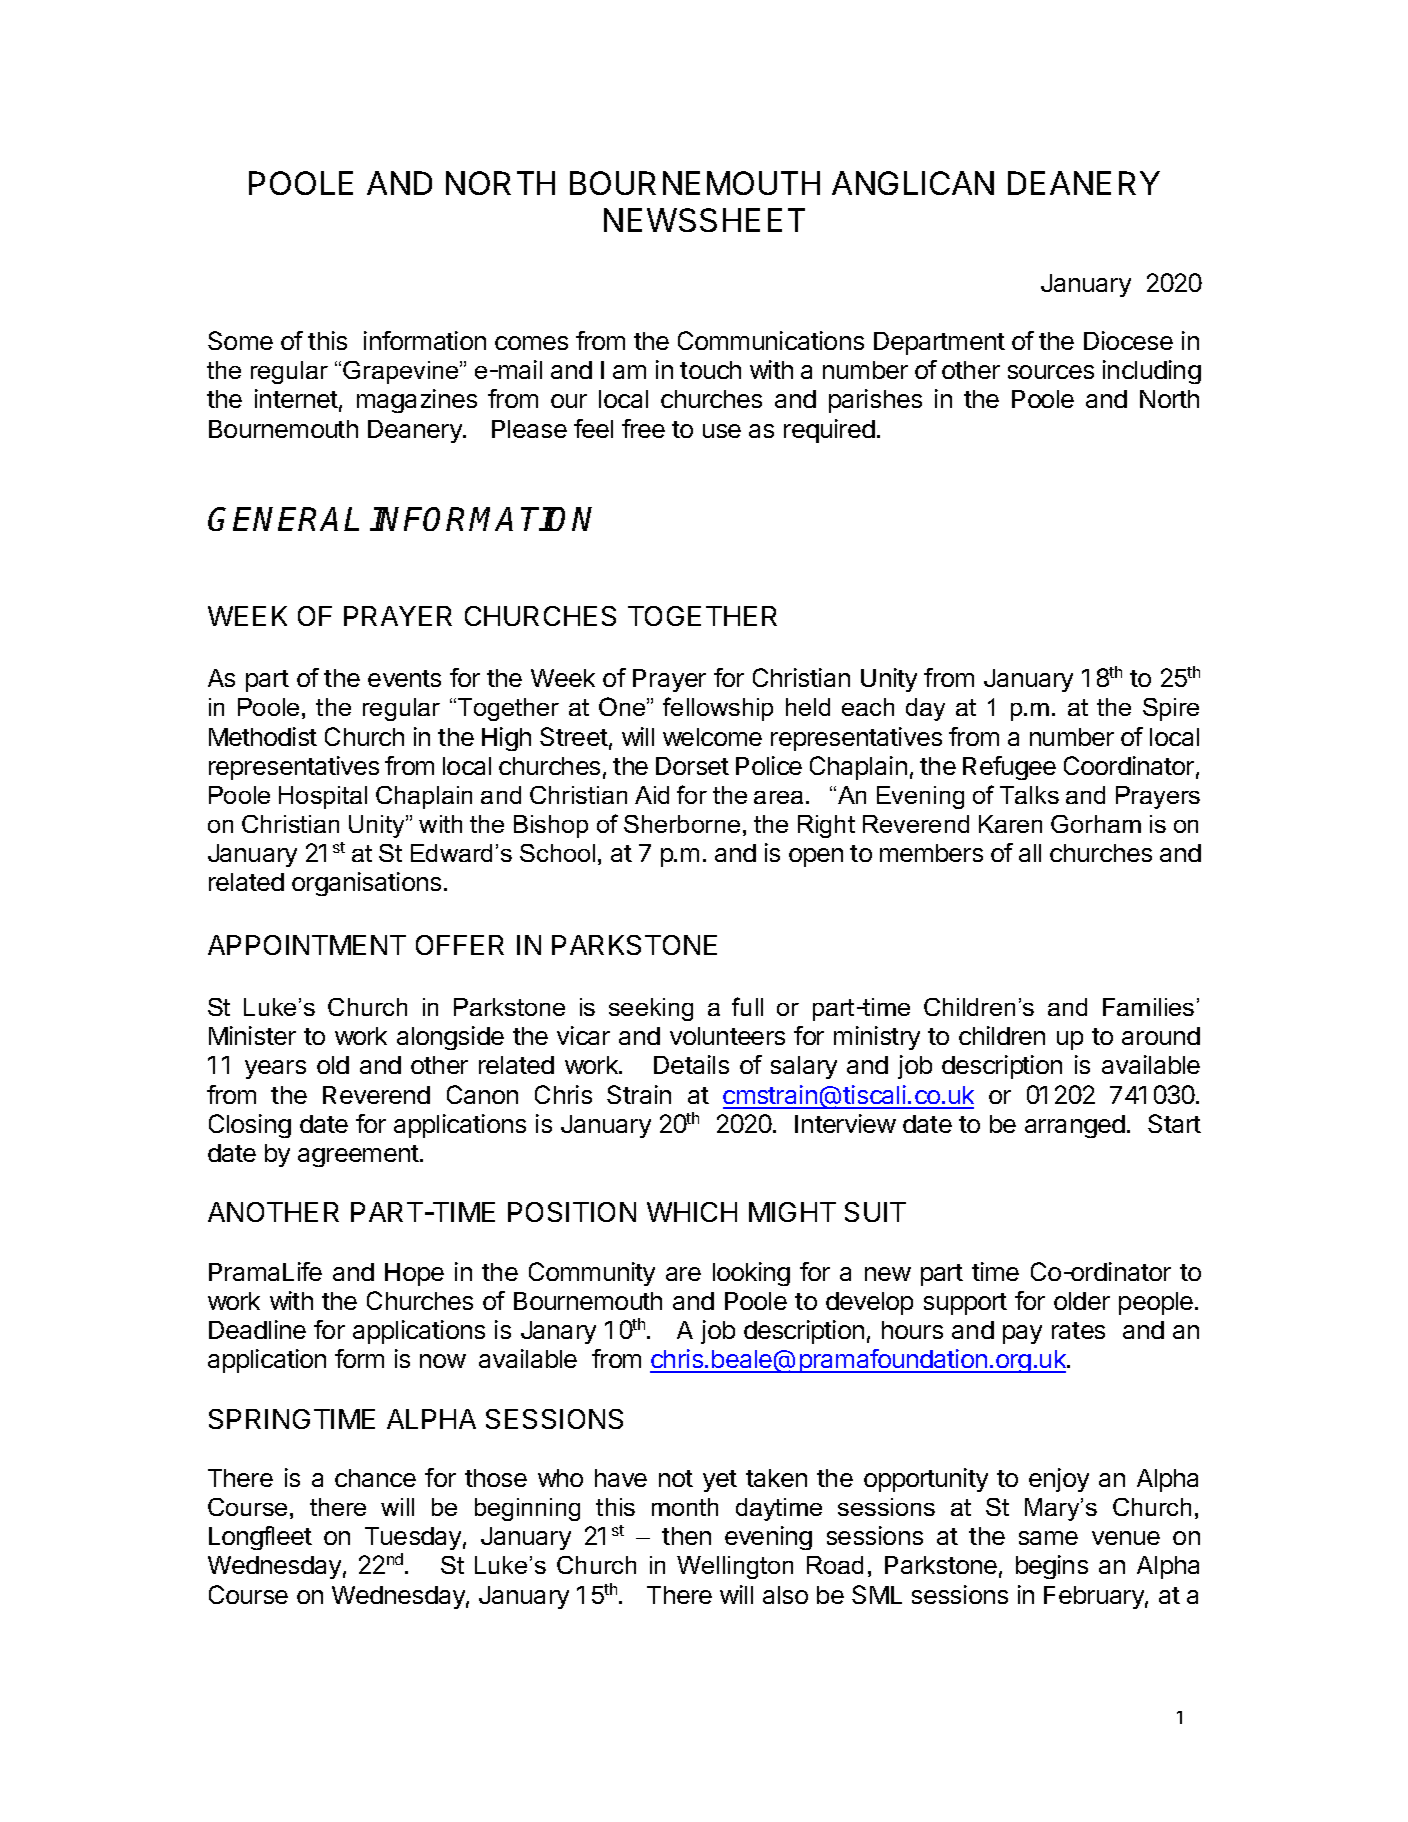  Describe the element at coordinates (913, 183) in the screenshot. I see `ANGLICAN` at that location.
